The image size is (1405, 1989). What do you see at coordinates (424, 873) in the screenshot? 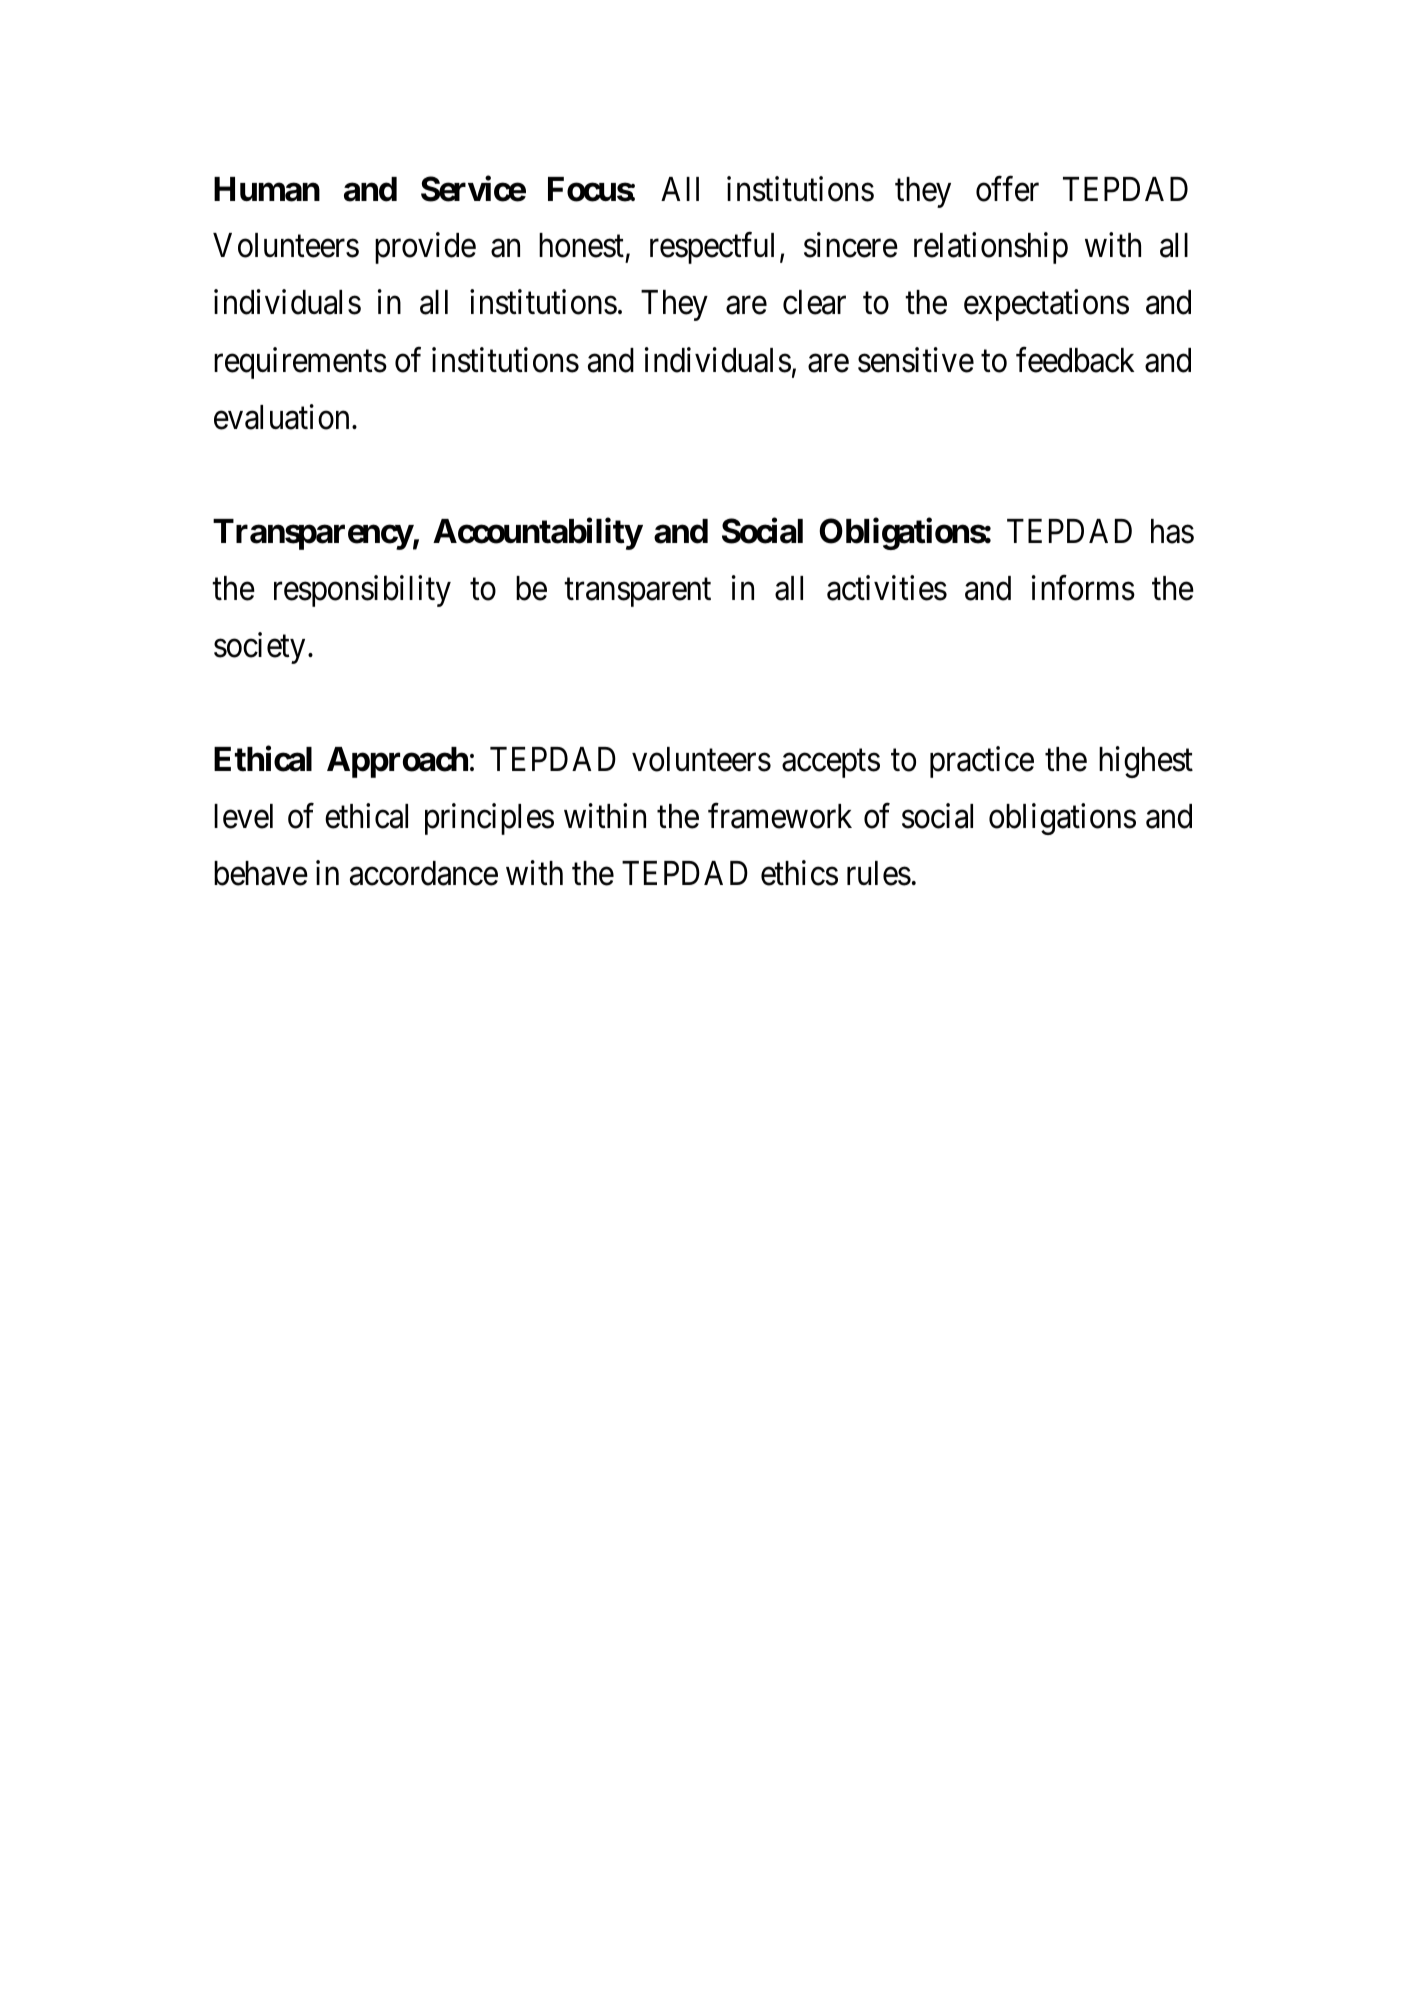
I see `accordance` at bounding box center [424, 873].
